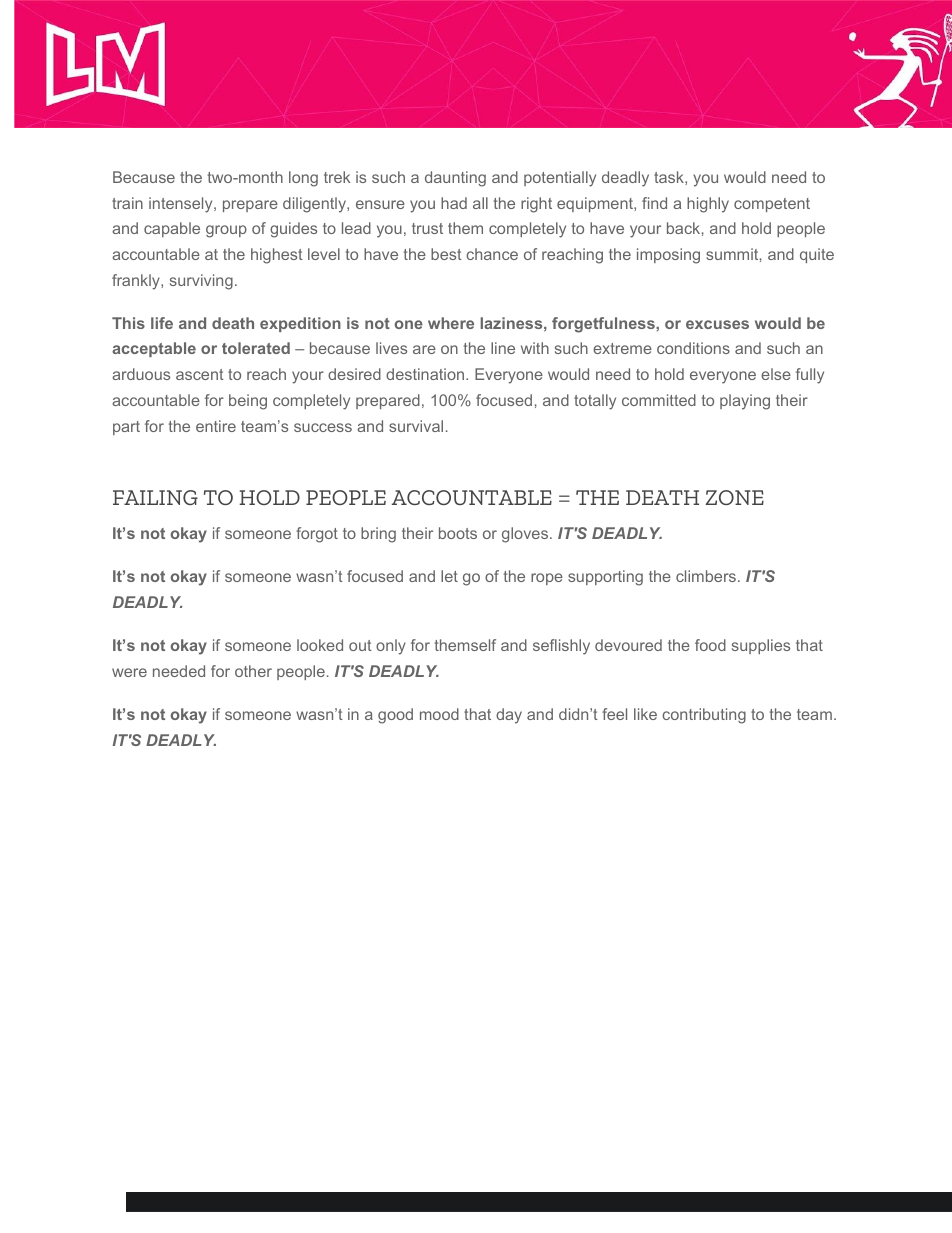 The width and height of the page is (952, 1233). I want to click on had, so click(454, 203).
